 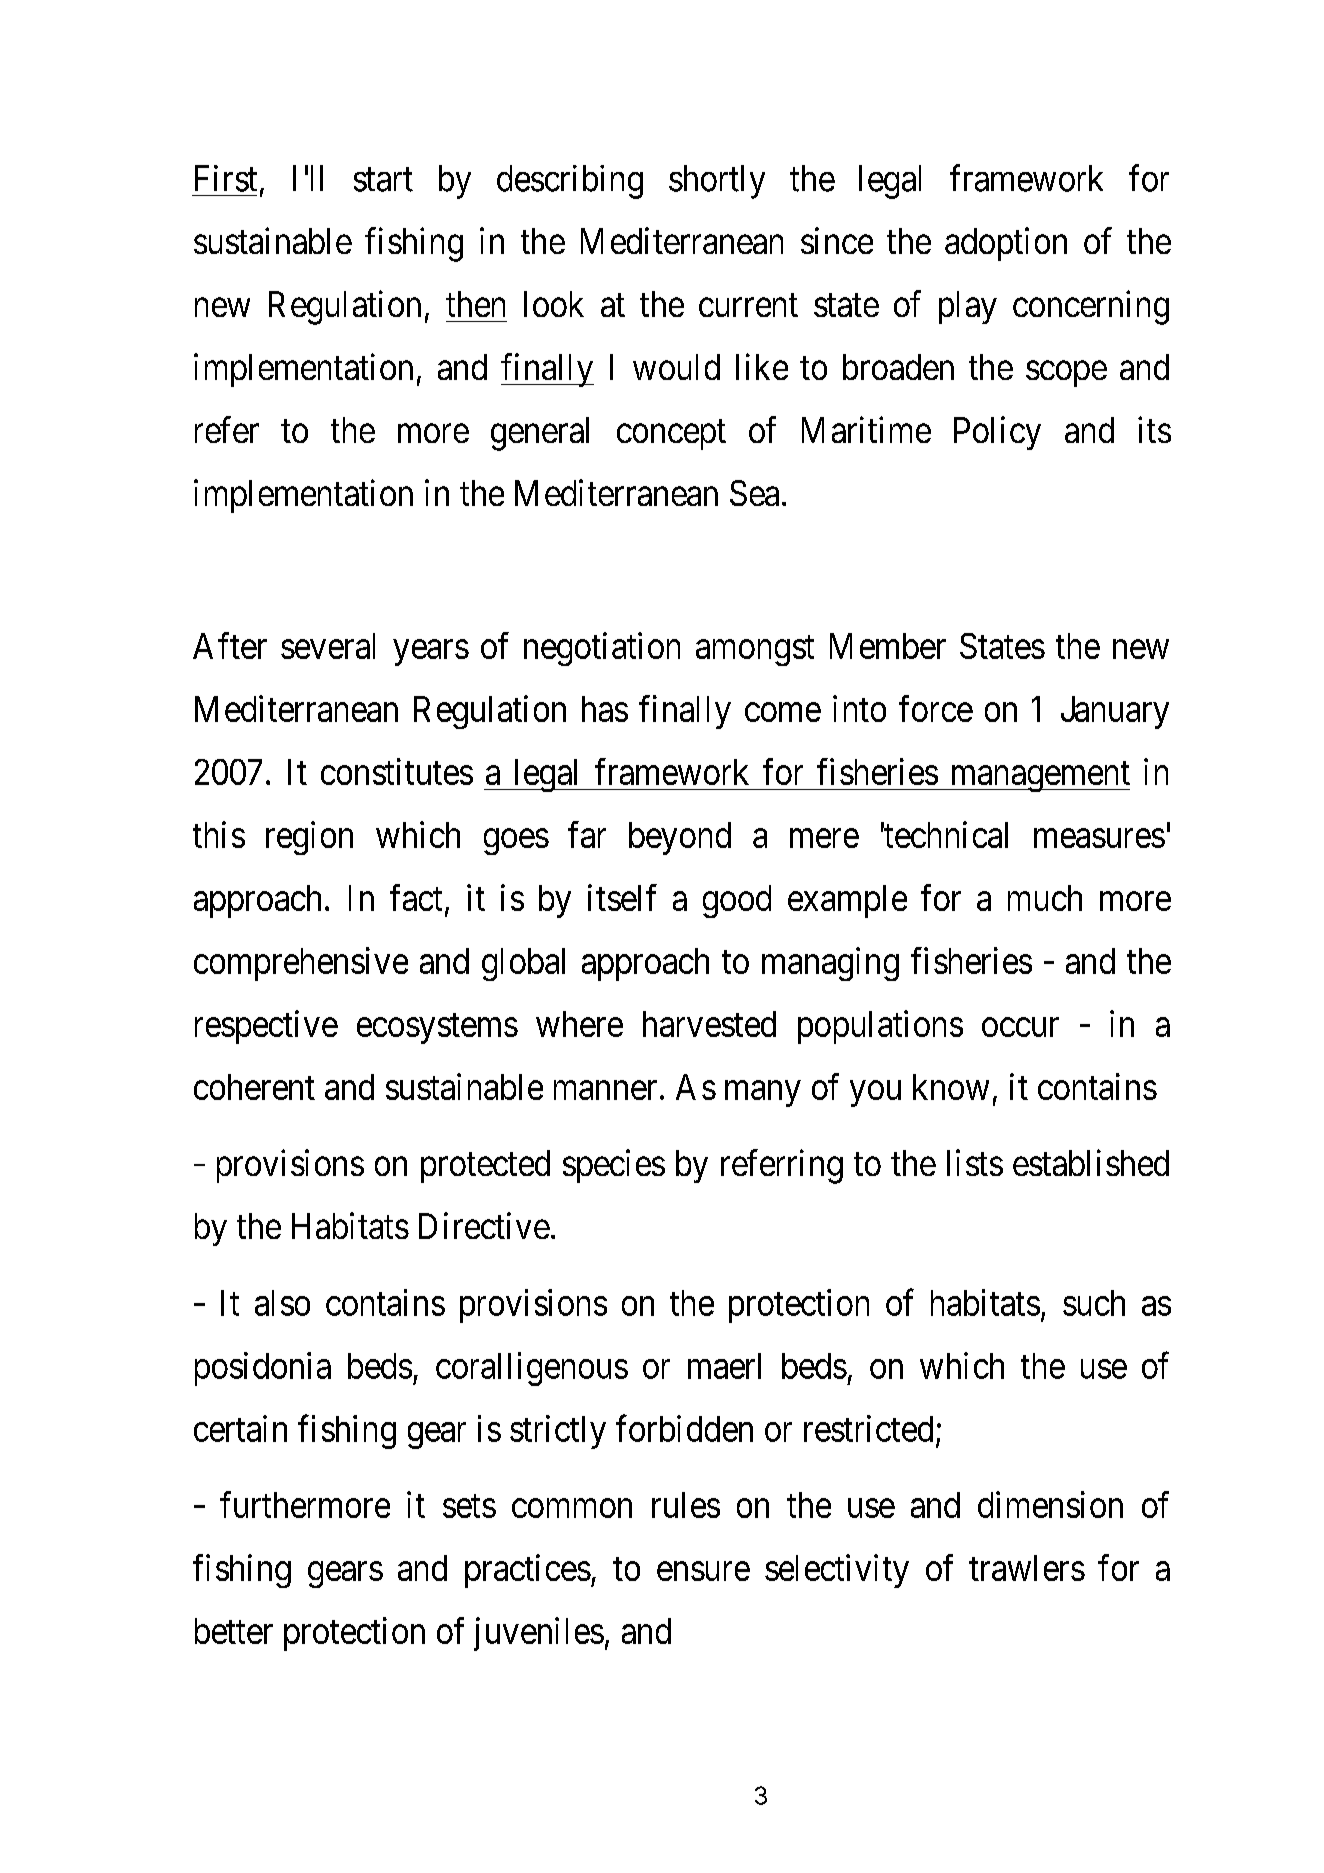 What do you see at coordinates (234, 1631) in the screenshot?
I see `better` at bounding box center [234, 1631].
